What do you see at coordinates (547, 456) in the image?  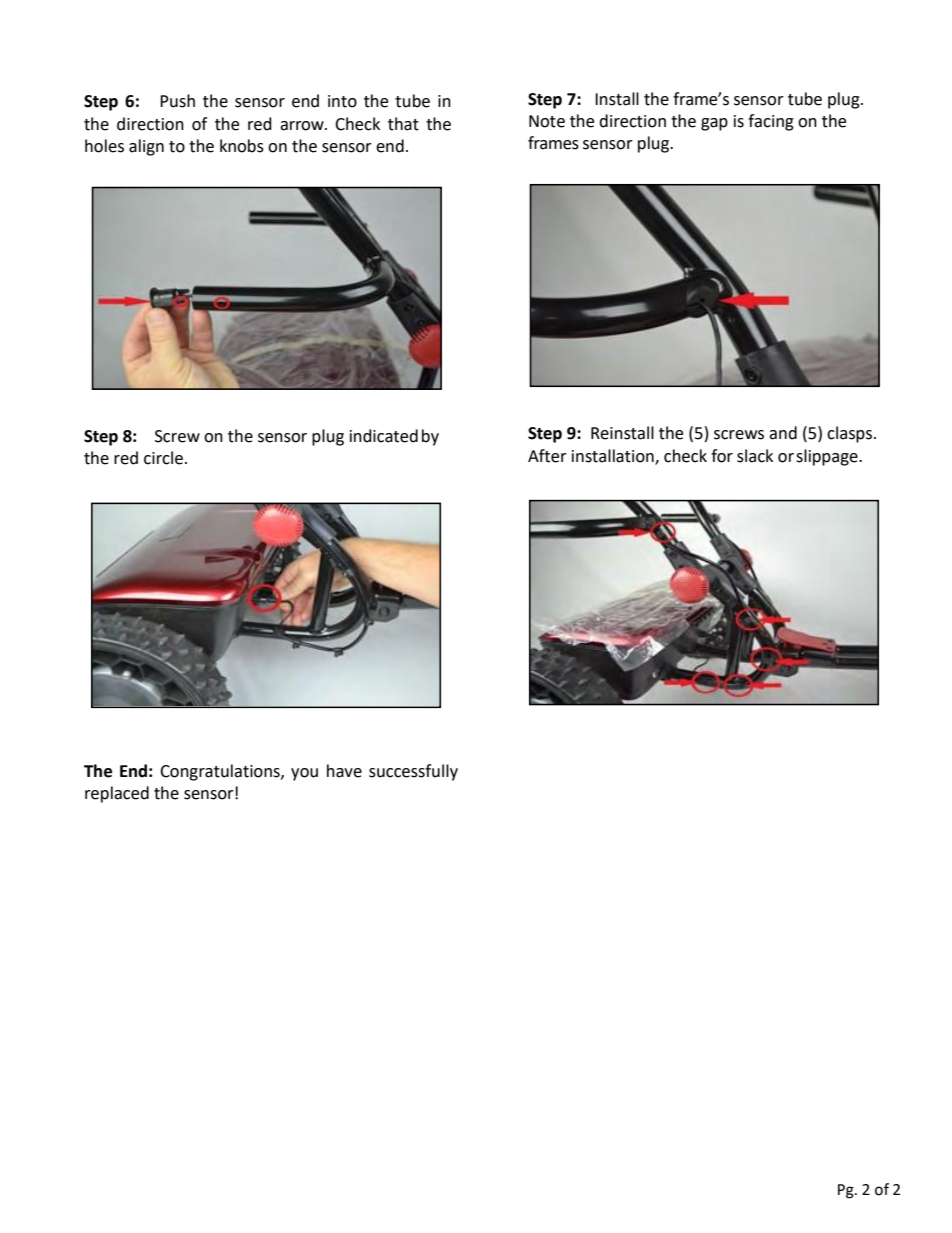 I see `After` at bounding box center [547, 456].
